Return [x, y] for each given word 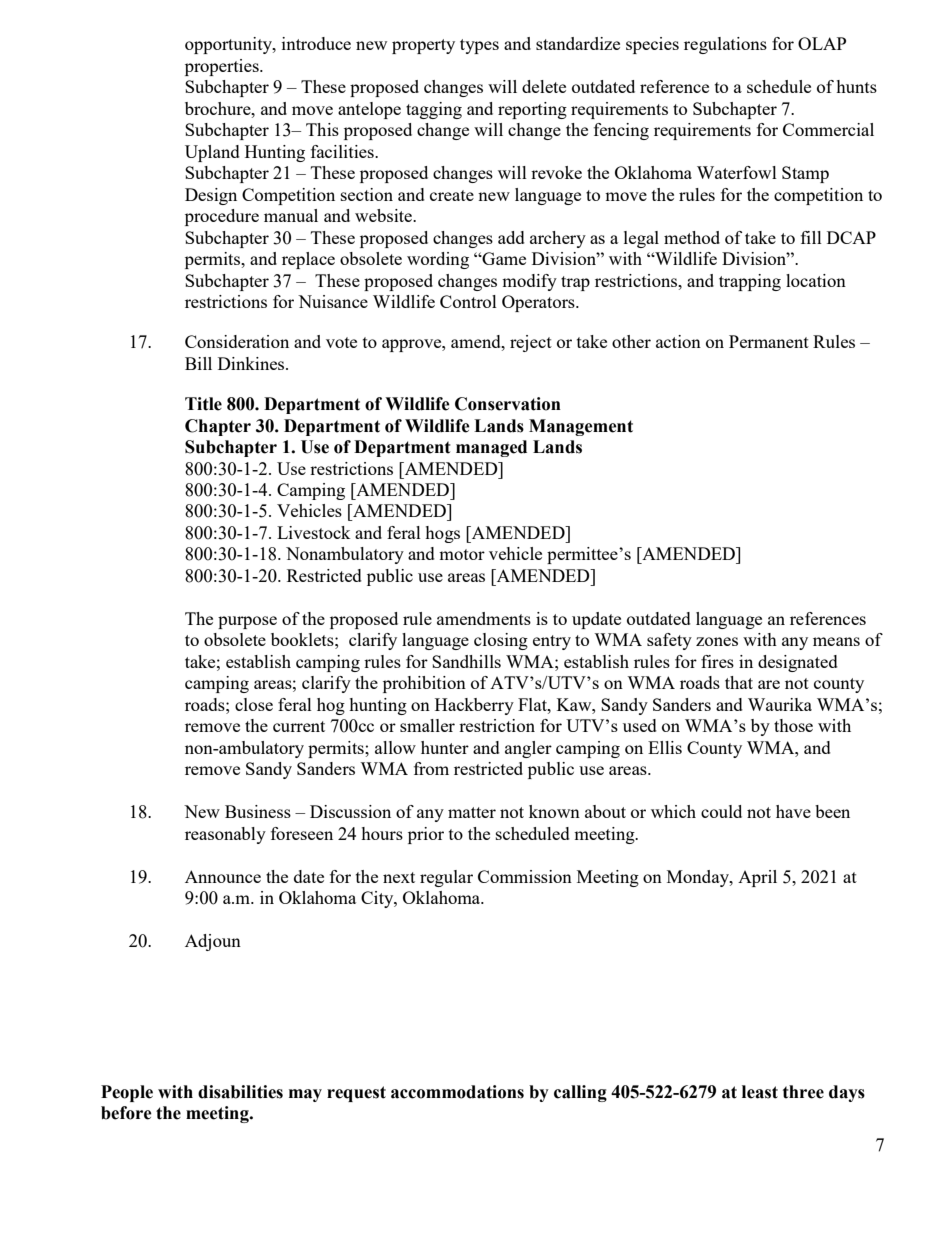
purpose [247, 622]
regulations [725, 45]
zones [717, 641]
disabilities [240, 1092]
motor [462, 554]
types [479, 46]
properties [223, 67]
